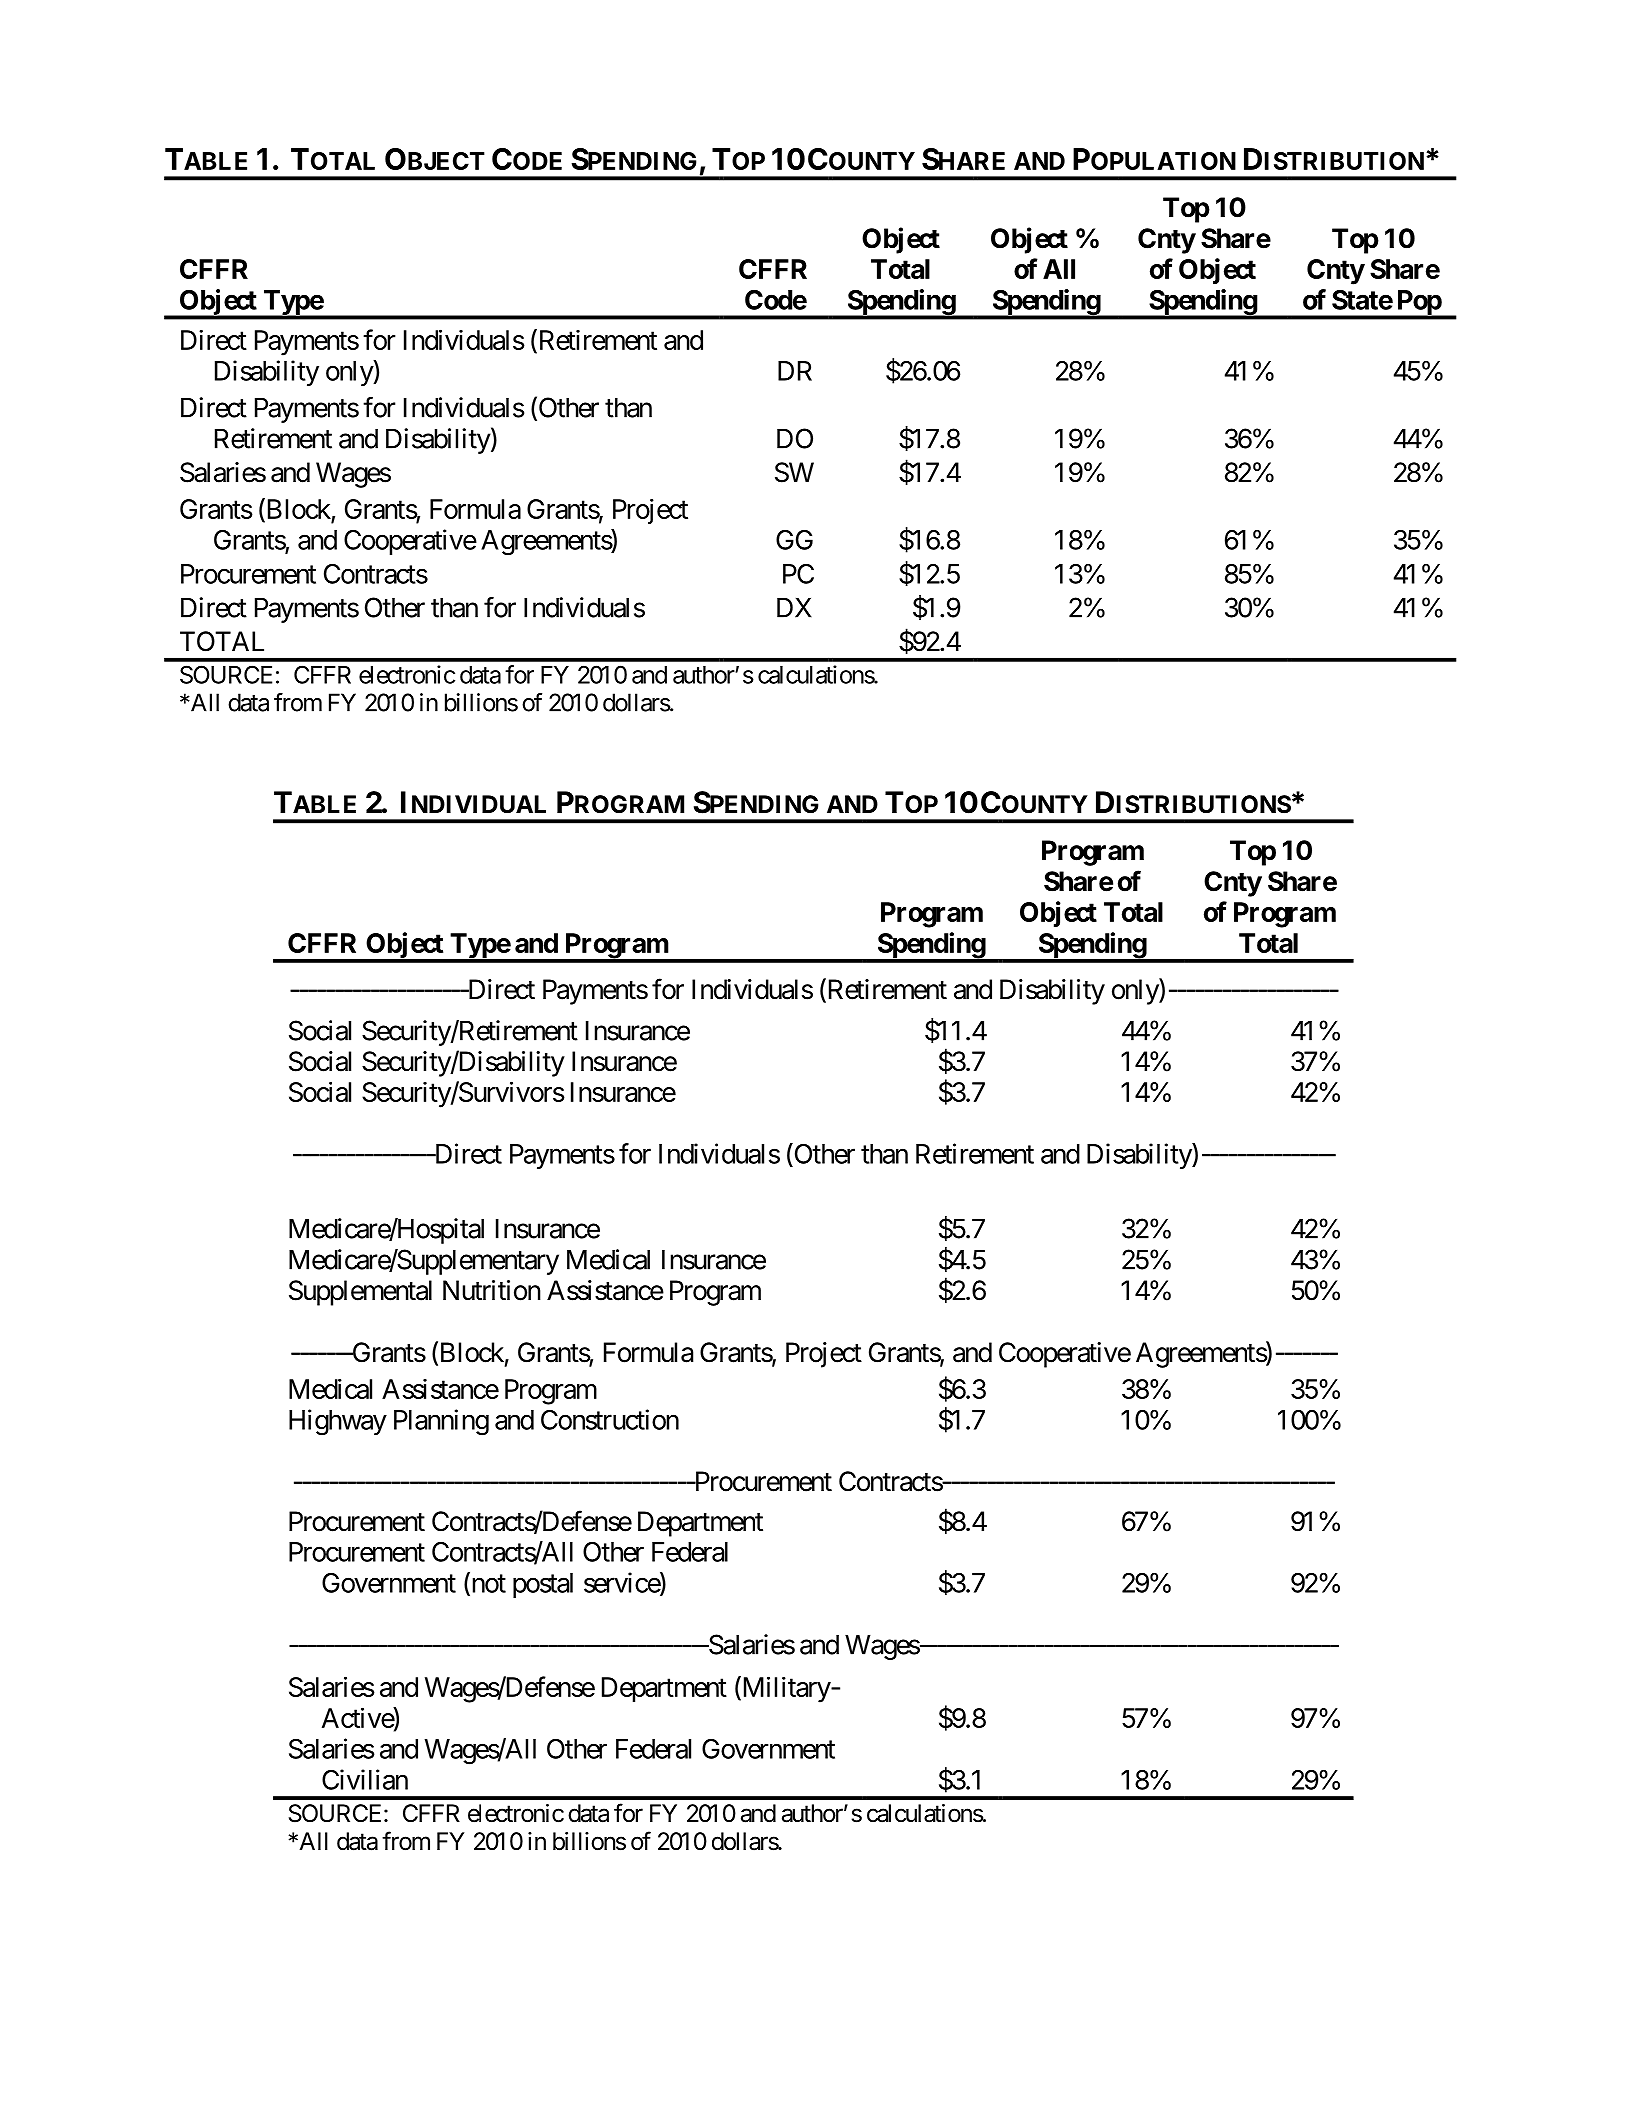  Describe the element at coordinates (360, 1293) in the screenshot. I see `Supplemental` at that location.
